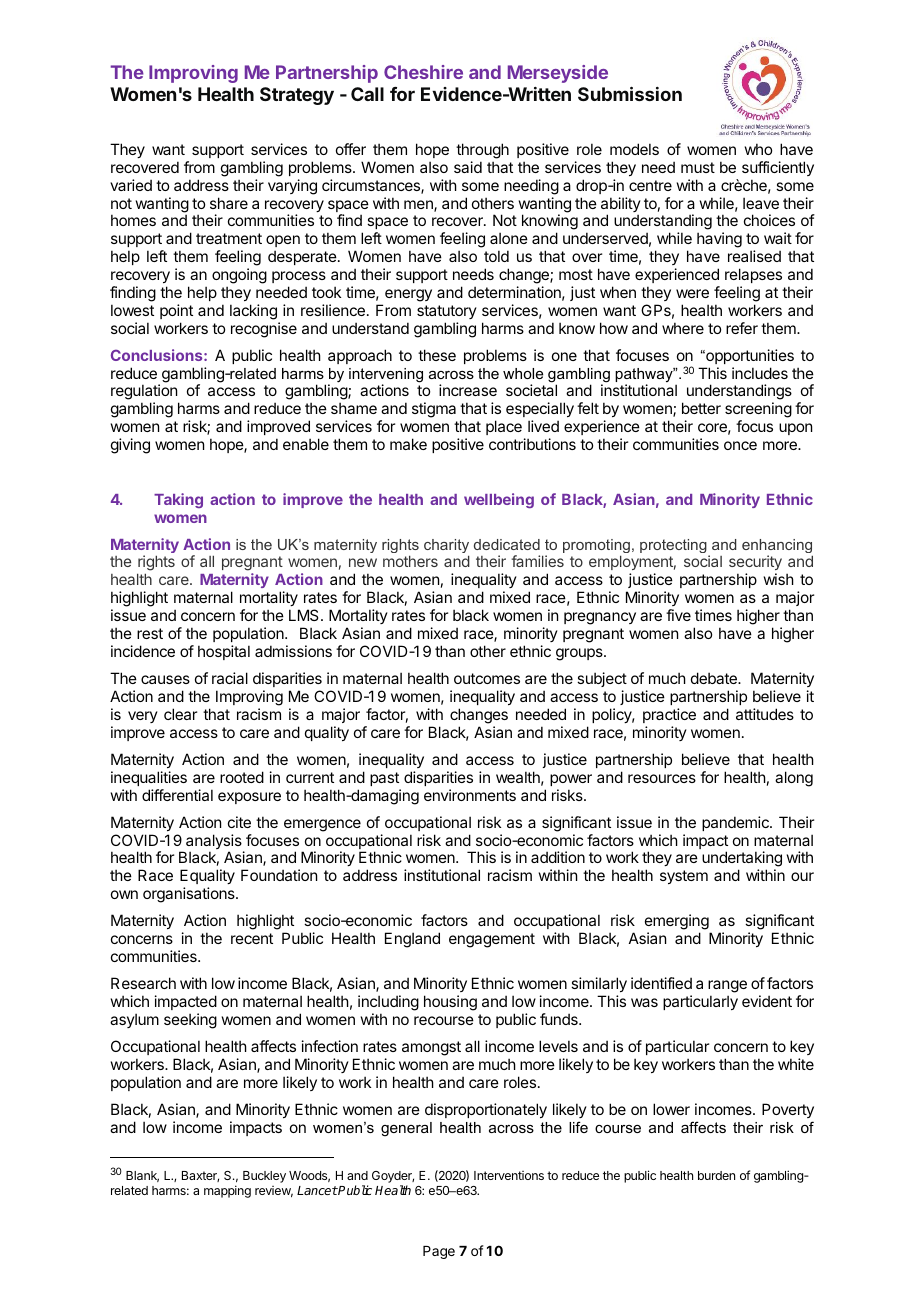  What do you see at coordinates (716, 1175) in the image?
I see `burden` at bounding box center [716, 1175].
